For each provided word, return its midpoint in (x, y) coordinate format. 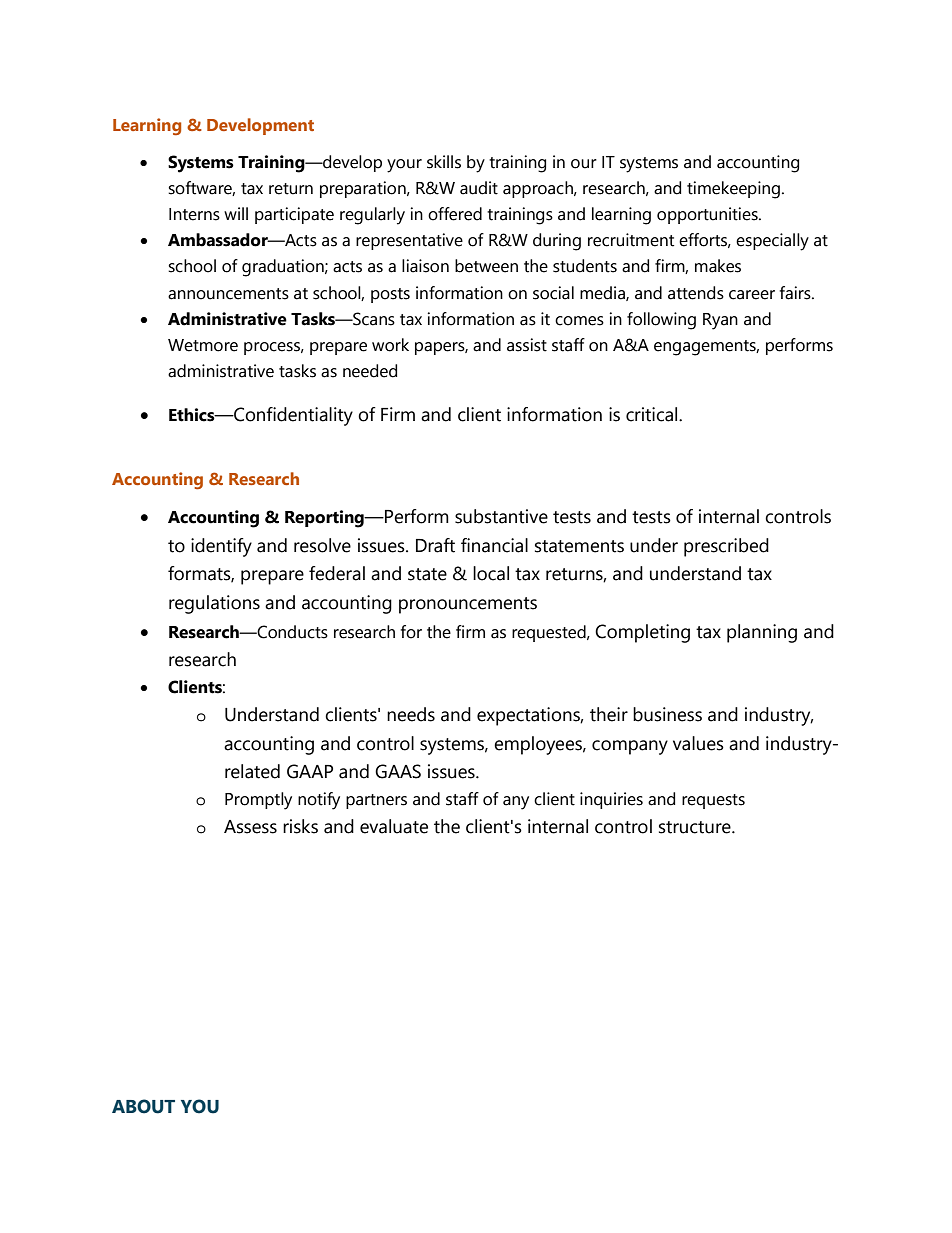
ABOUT (143, 1106)
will (236, 213)
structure (696, 827)
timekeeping (733, 190)
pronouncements (468, 605)
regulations (214, 604)
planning (762, 633)
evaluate (394, 826)
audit (479, 188)
